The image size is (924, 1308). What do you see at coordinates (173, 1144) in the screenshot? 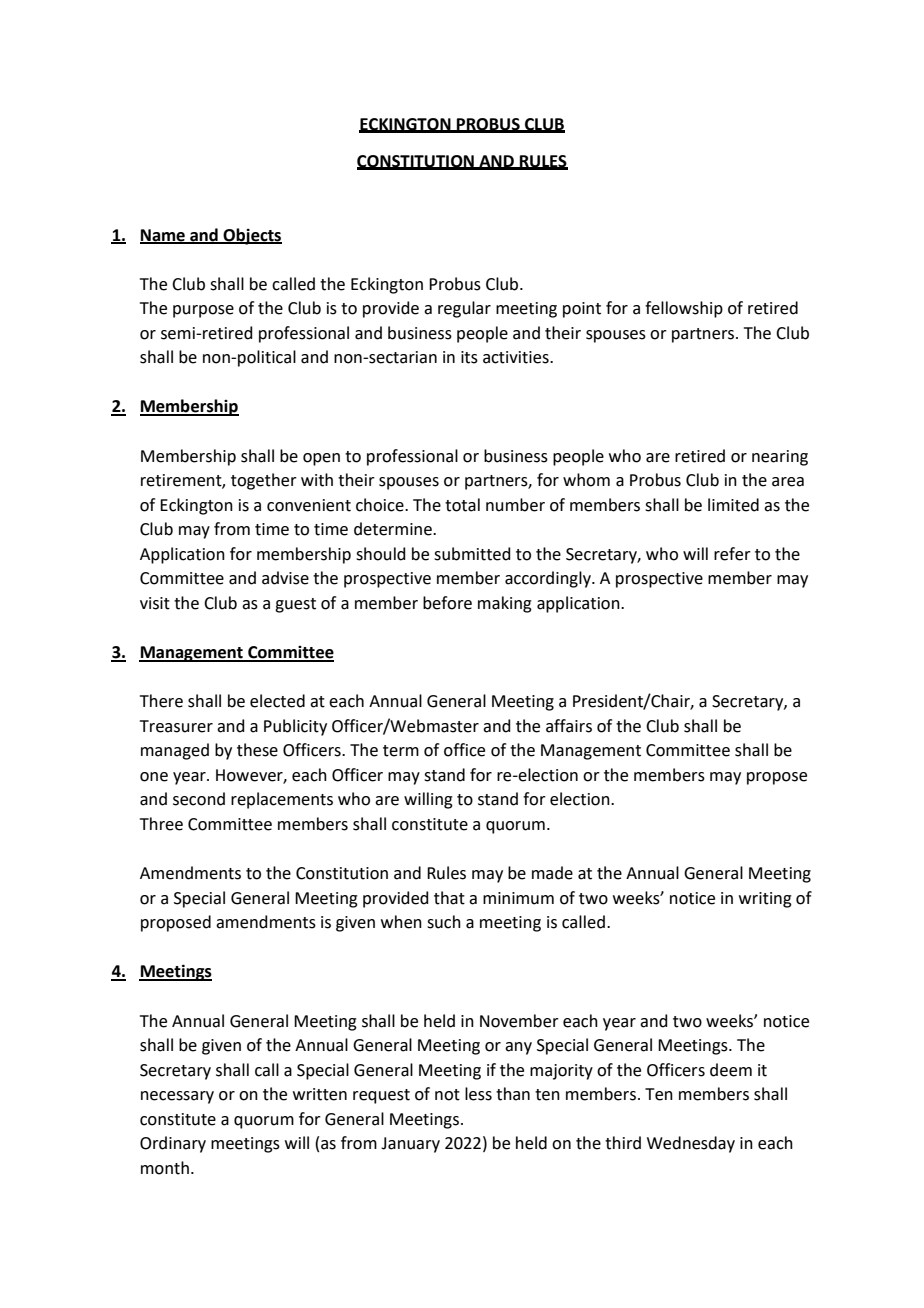
I see `Ordinary` at bounding box center [173, 1144].
